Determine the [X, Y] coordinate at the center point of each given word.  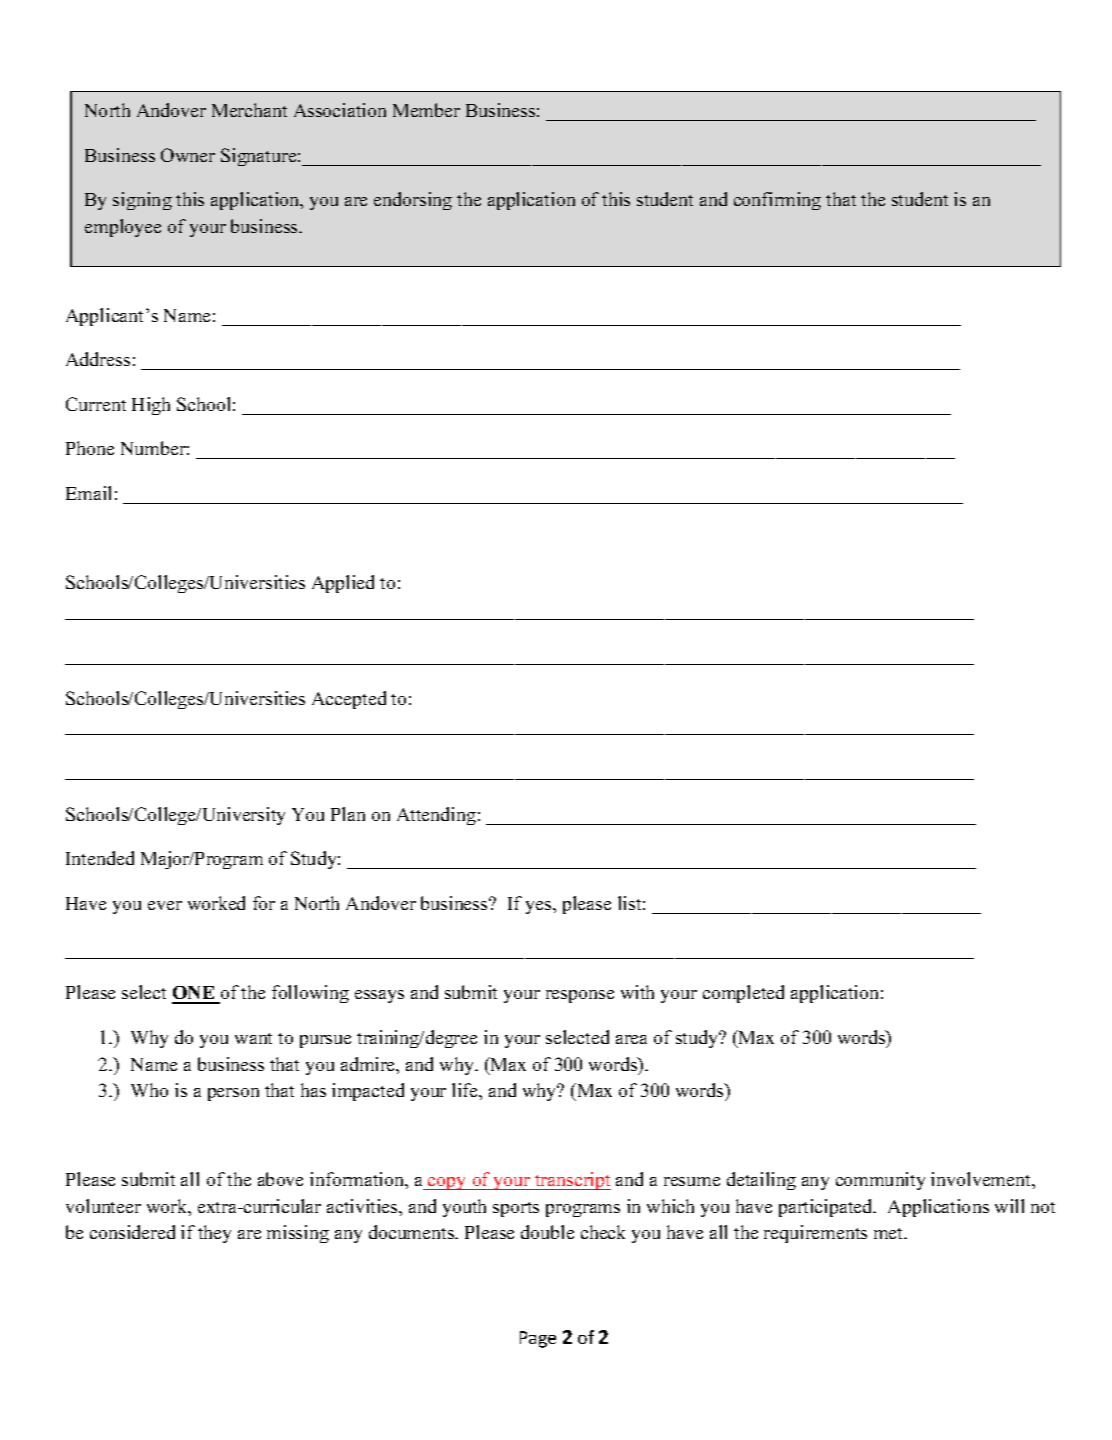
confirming [777, 201]
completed [743, 994]
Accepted [349, 700]
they [214, 1234]
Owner [188, 155]
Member [426, 110]
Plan [348, 814]
